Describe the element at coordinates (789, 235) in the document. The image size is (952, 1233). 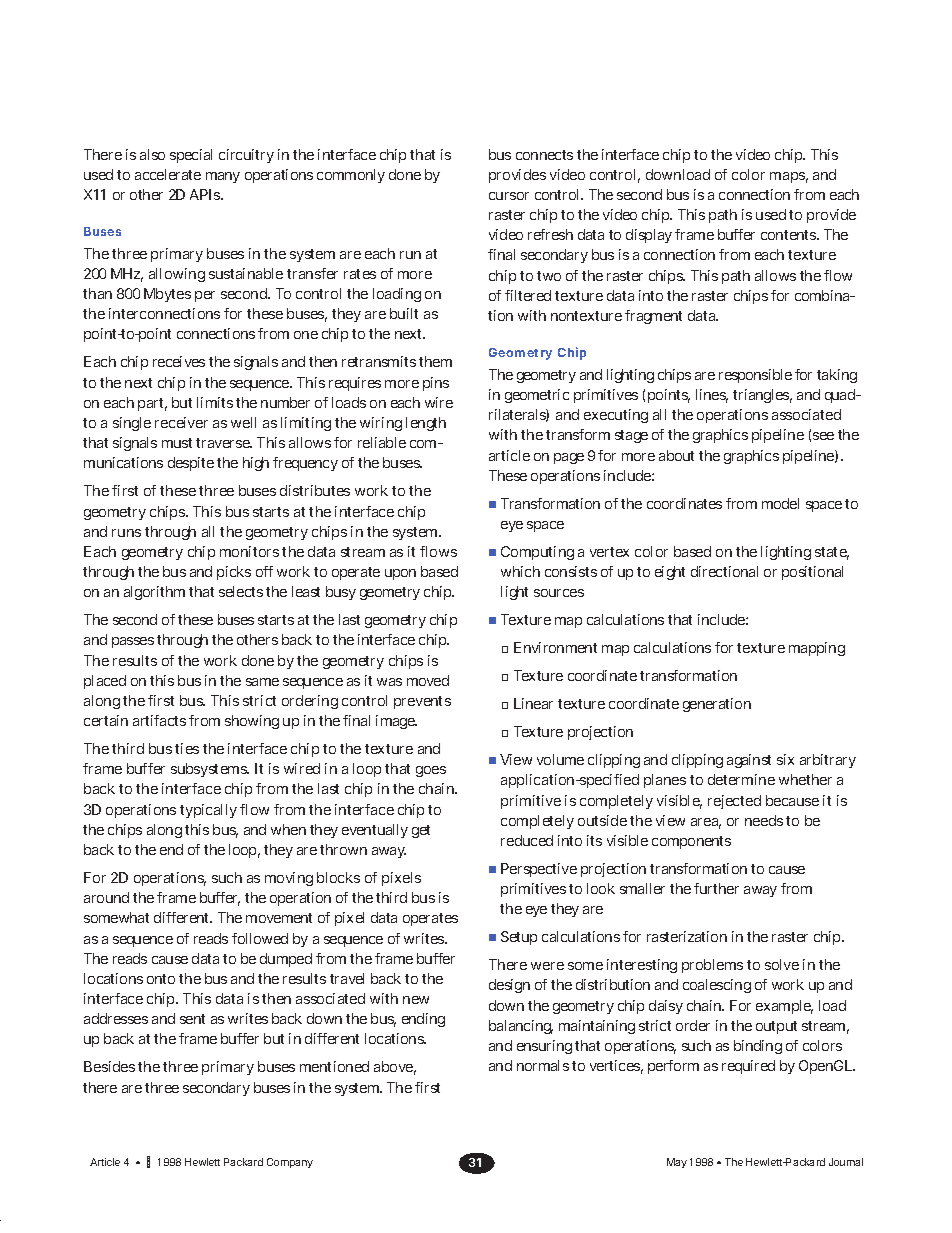
I see `contents` at that location.
